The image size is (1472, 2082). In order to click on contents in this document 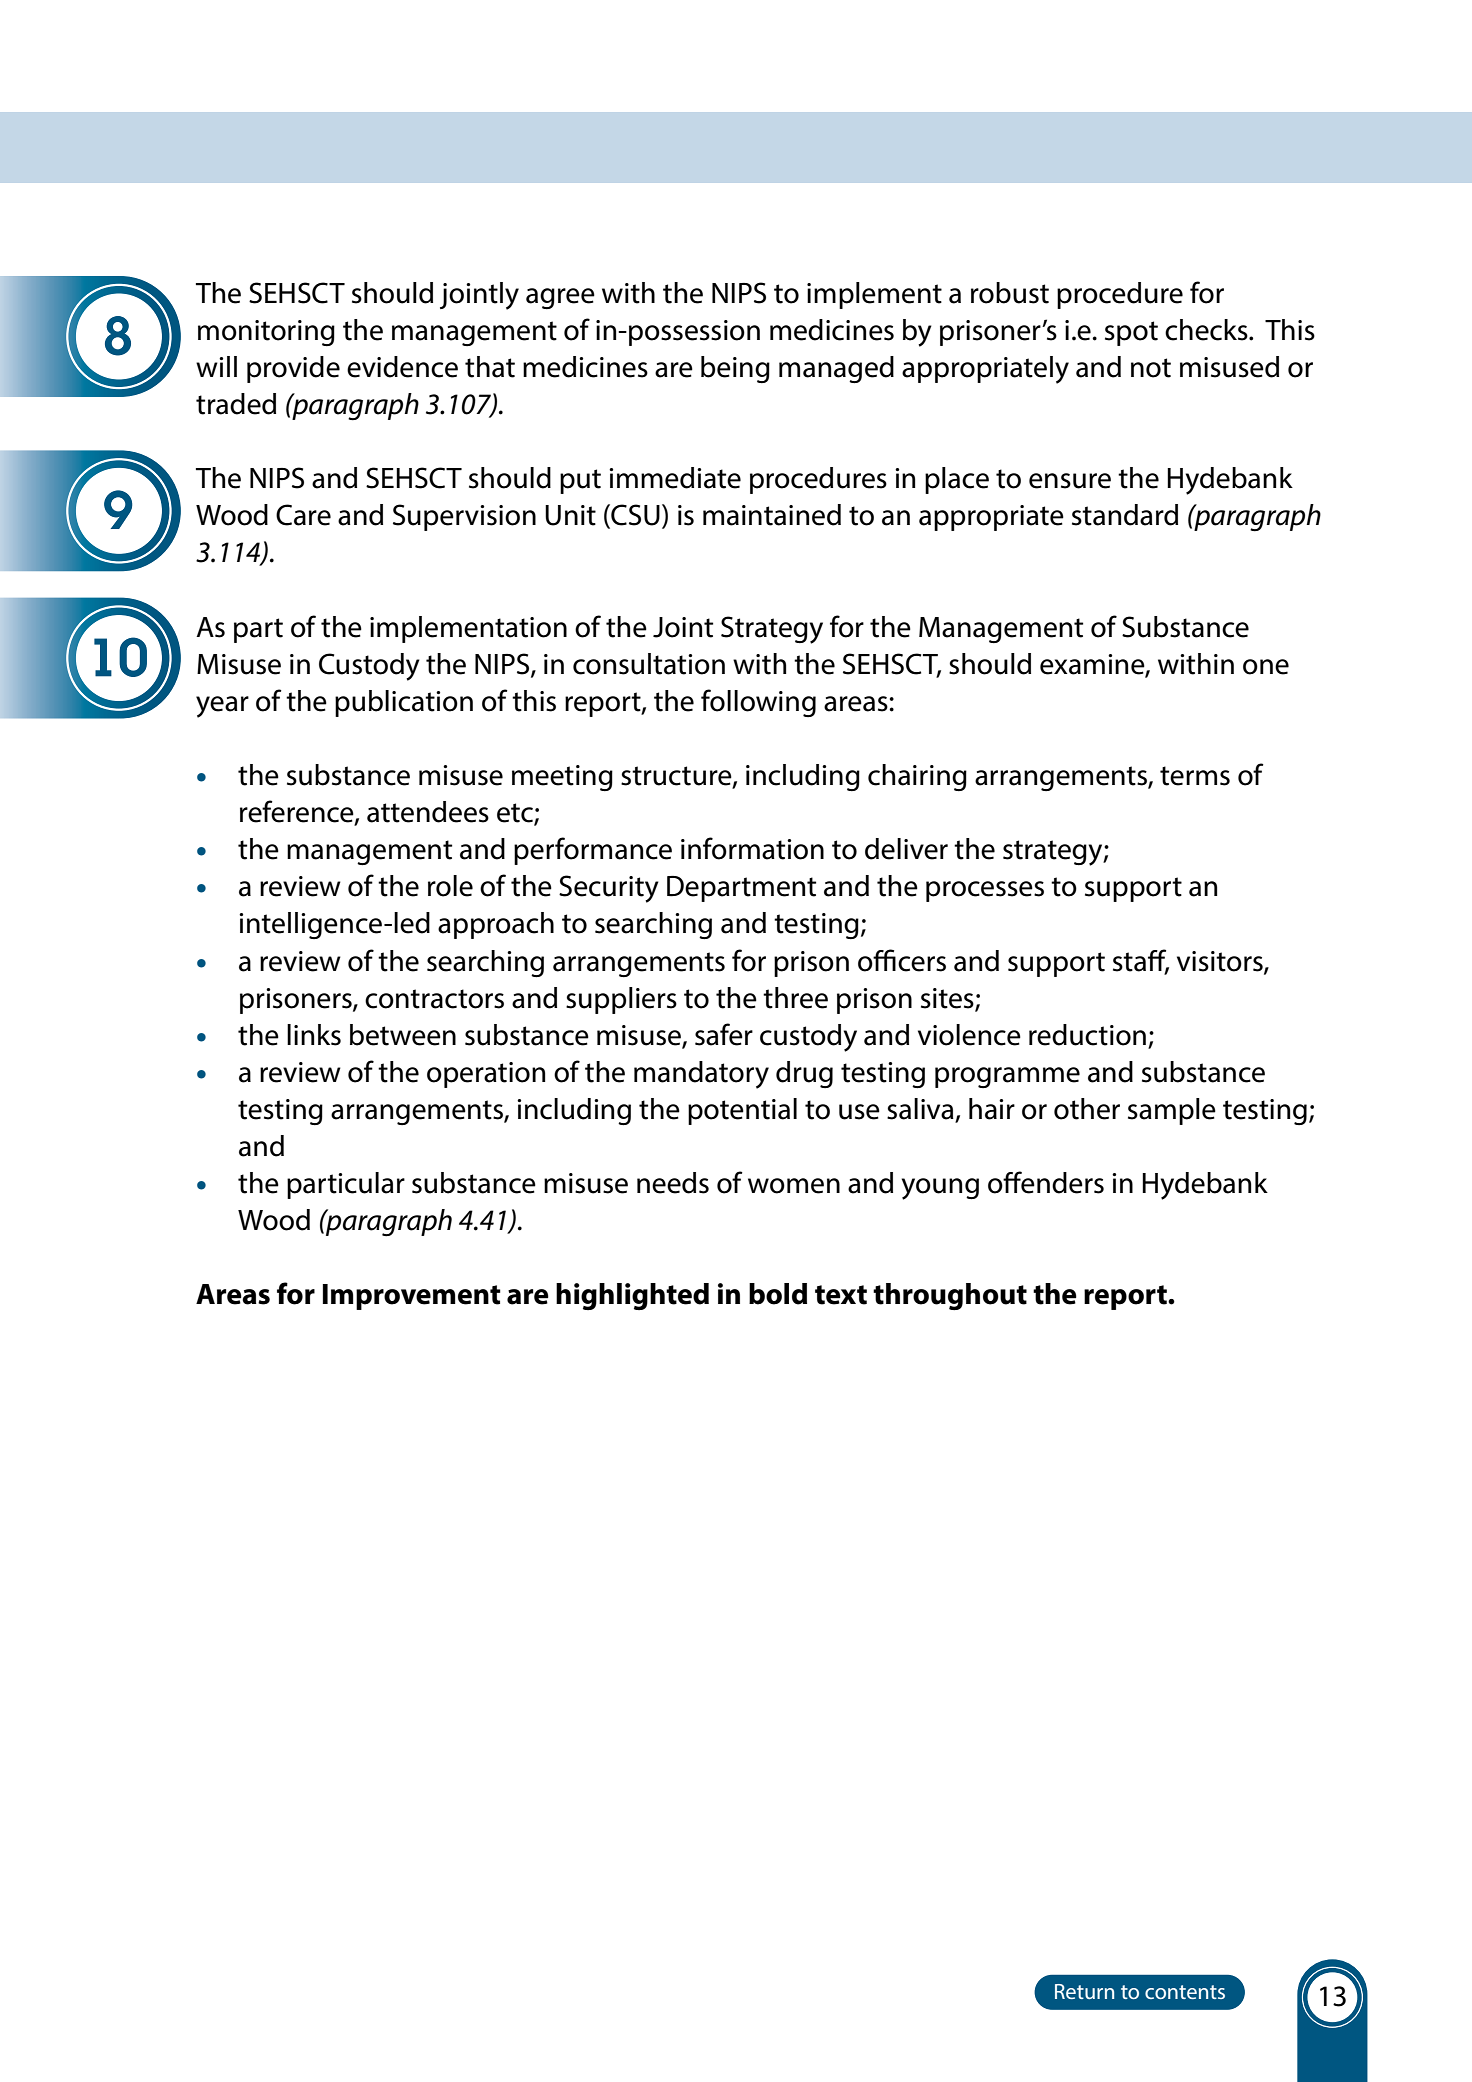, I will do `click(1185, 1992)`.
